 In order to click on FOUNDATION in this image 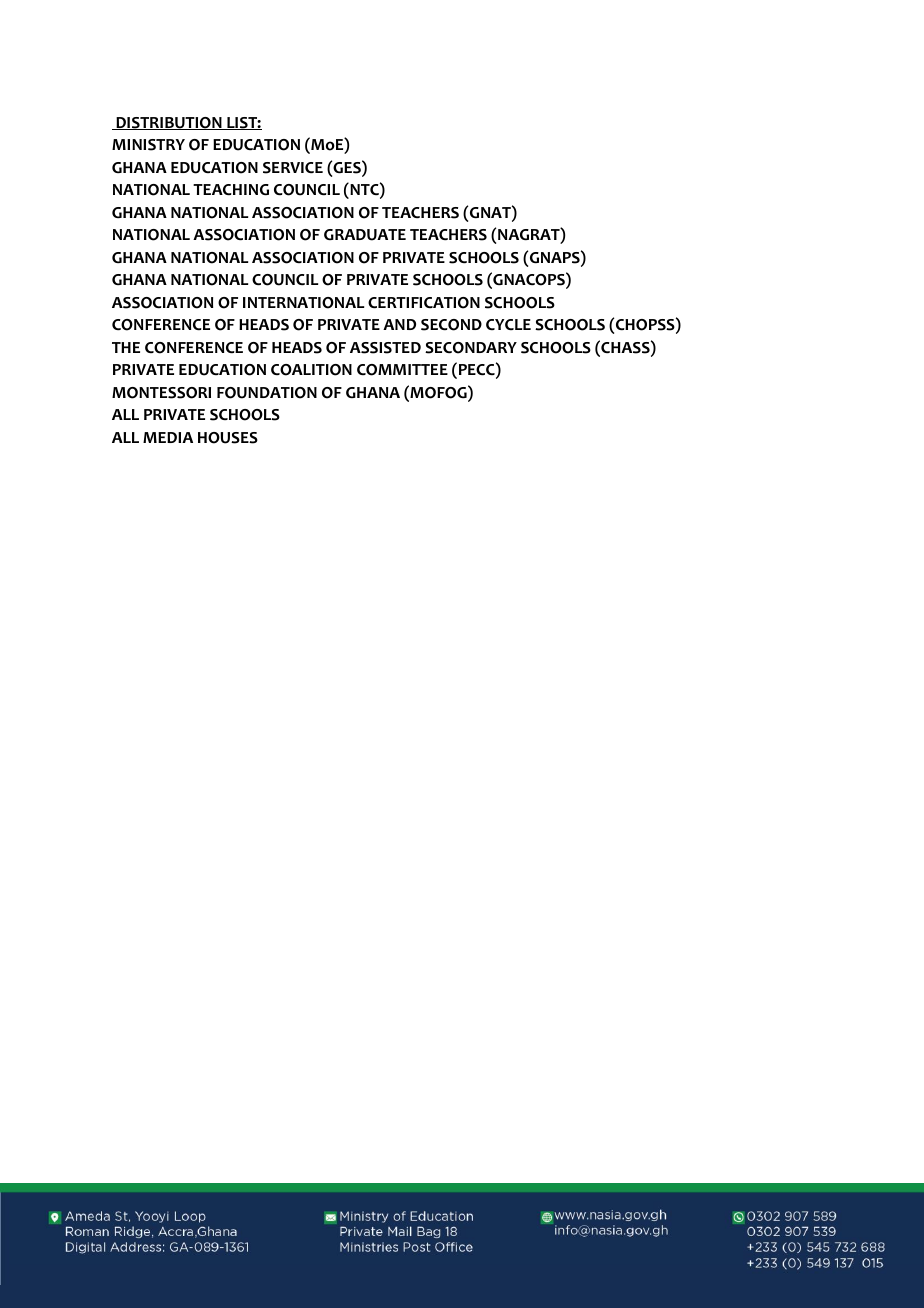, I will do `click(267, 393)`.
